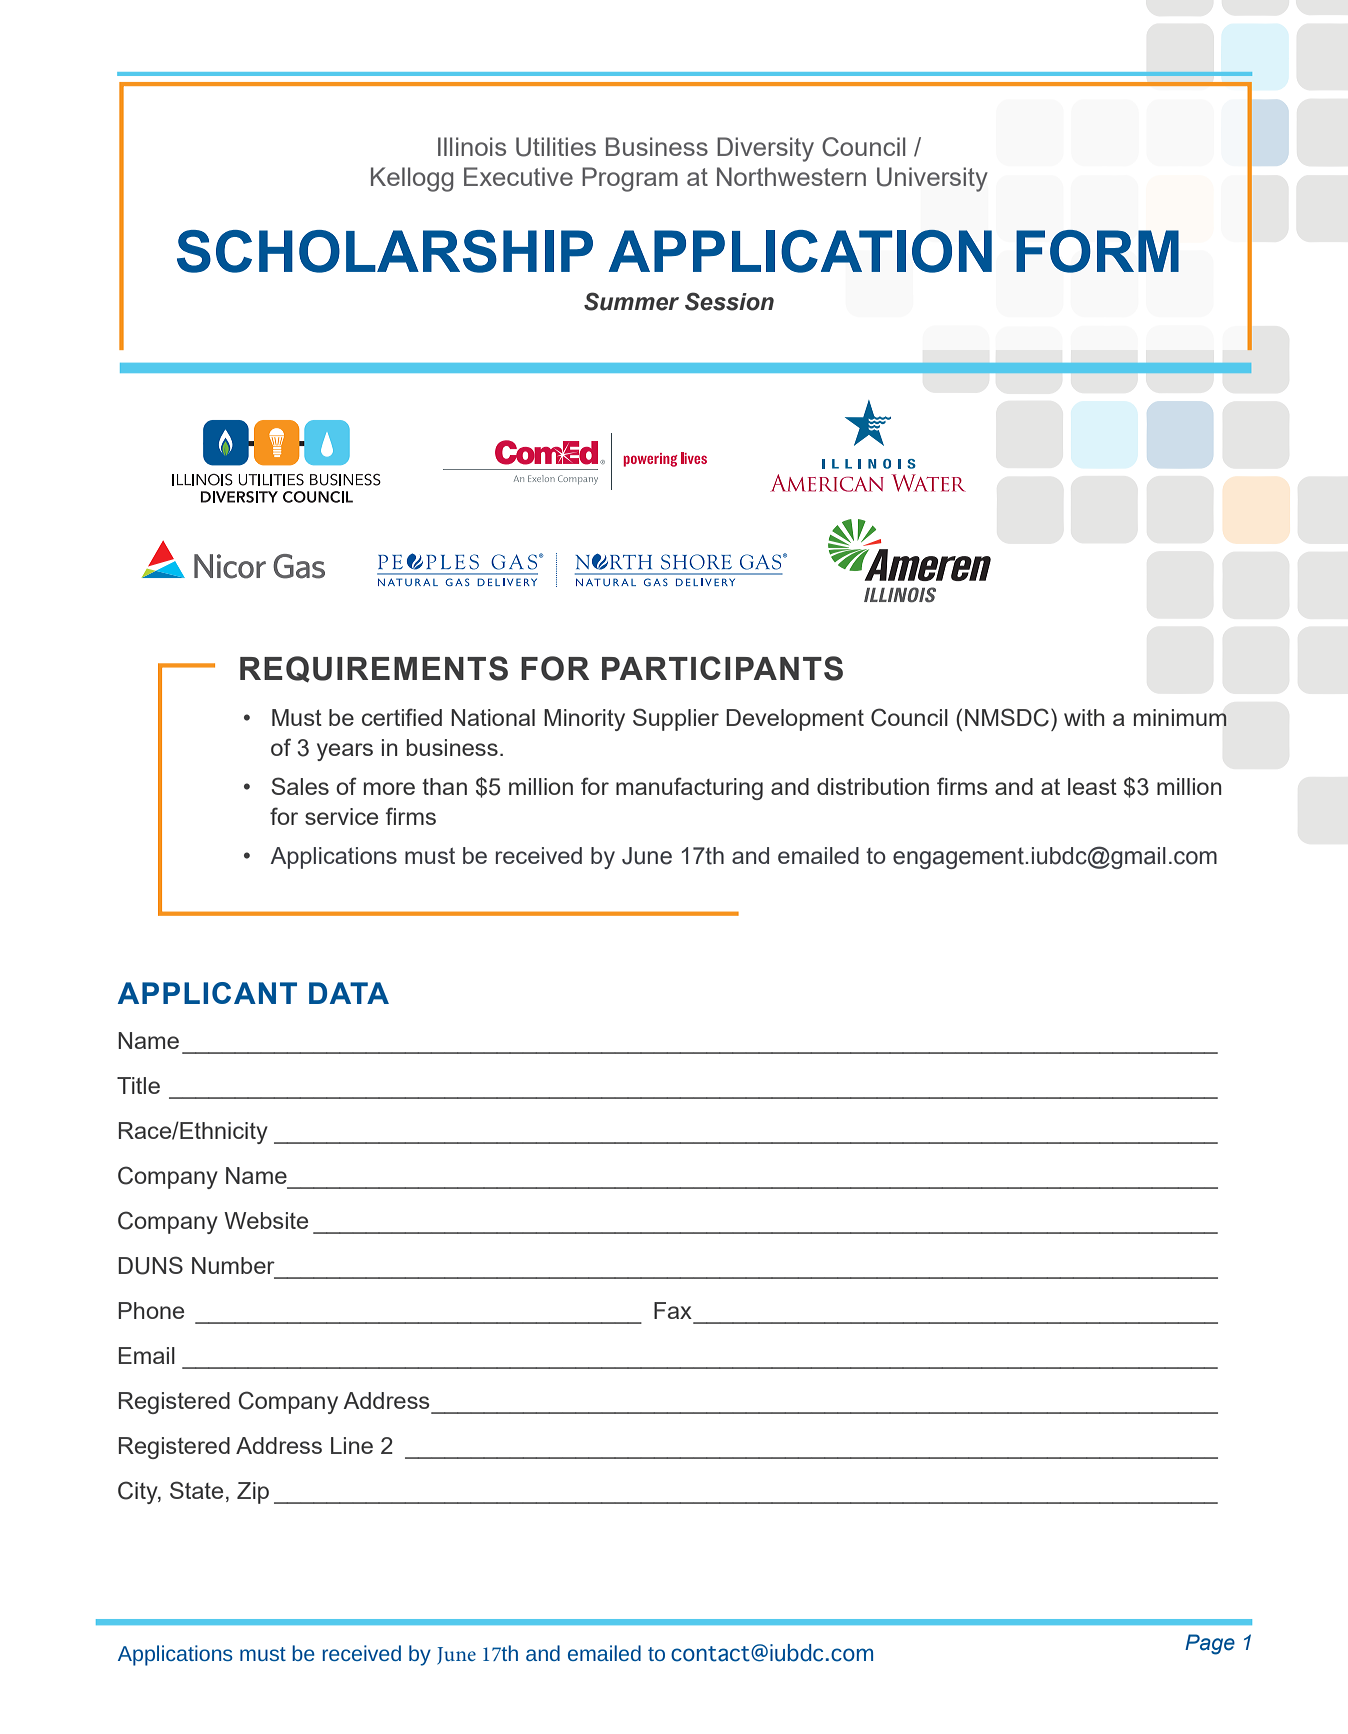 This page has height=1734, width=1348. What do you see at coordinates (722, 668) in the page?
I see `PARTICIPANTS` at bounding box center [722, 668].
